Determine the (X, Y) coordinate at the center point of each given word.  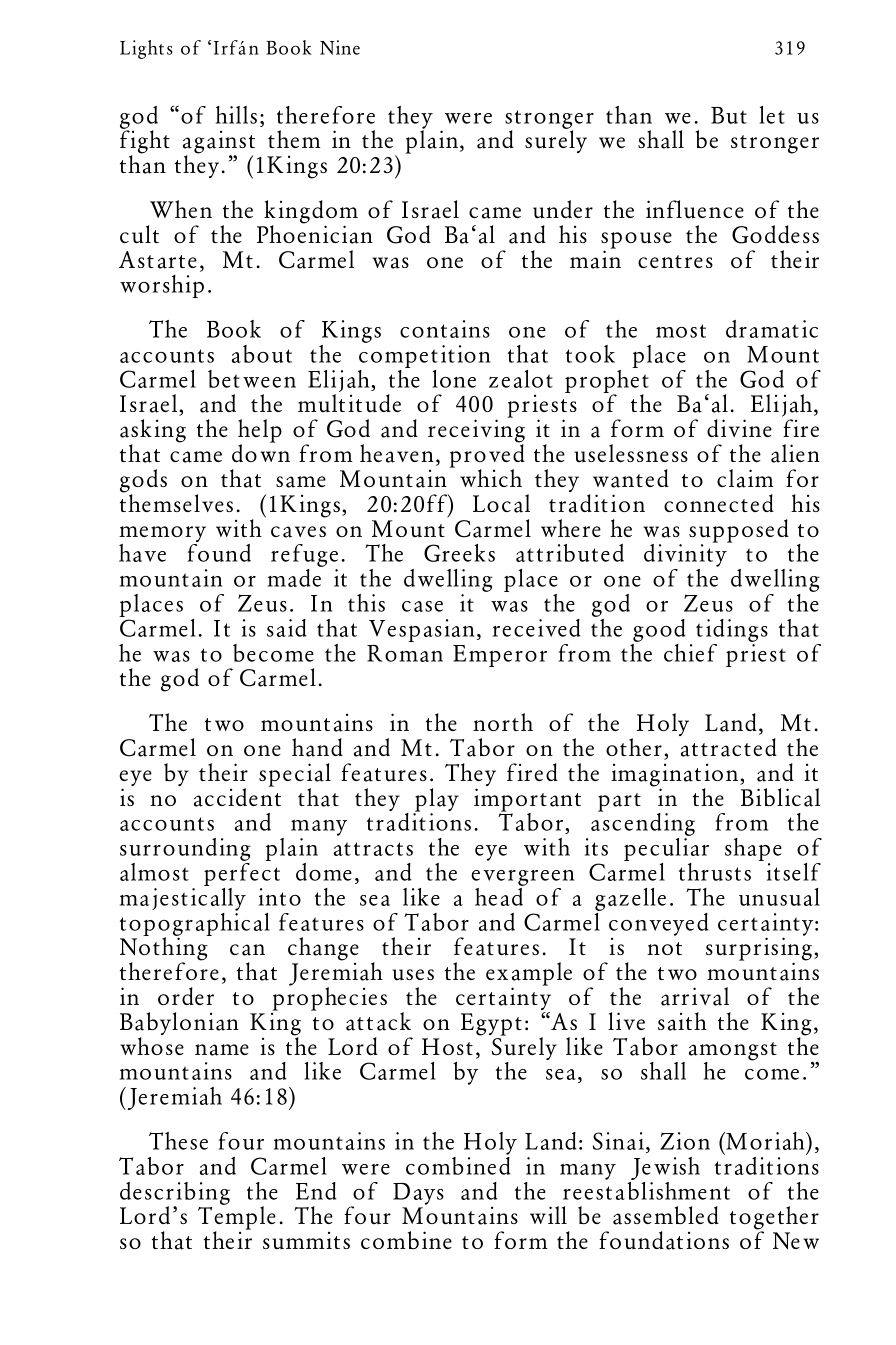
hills (236, 115)
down (261, 452)
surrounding (185, 851)
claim (745, 478)
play (436, 801)
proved (487, 456)
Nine (340, 47)
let (772, 115)
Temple (237, 1218)
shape (753, 851)
